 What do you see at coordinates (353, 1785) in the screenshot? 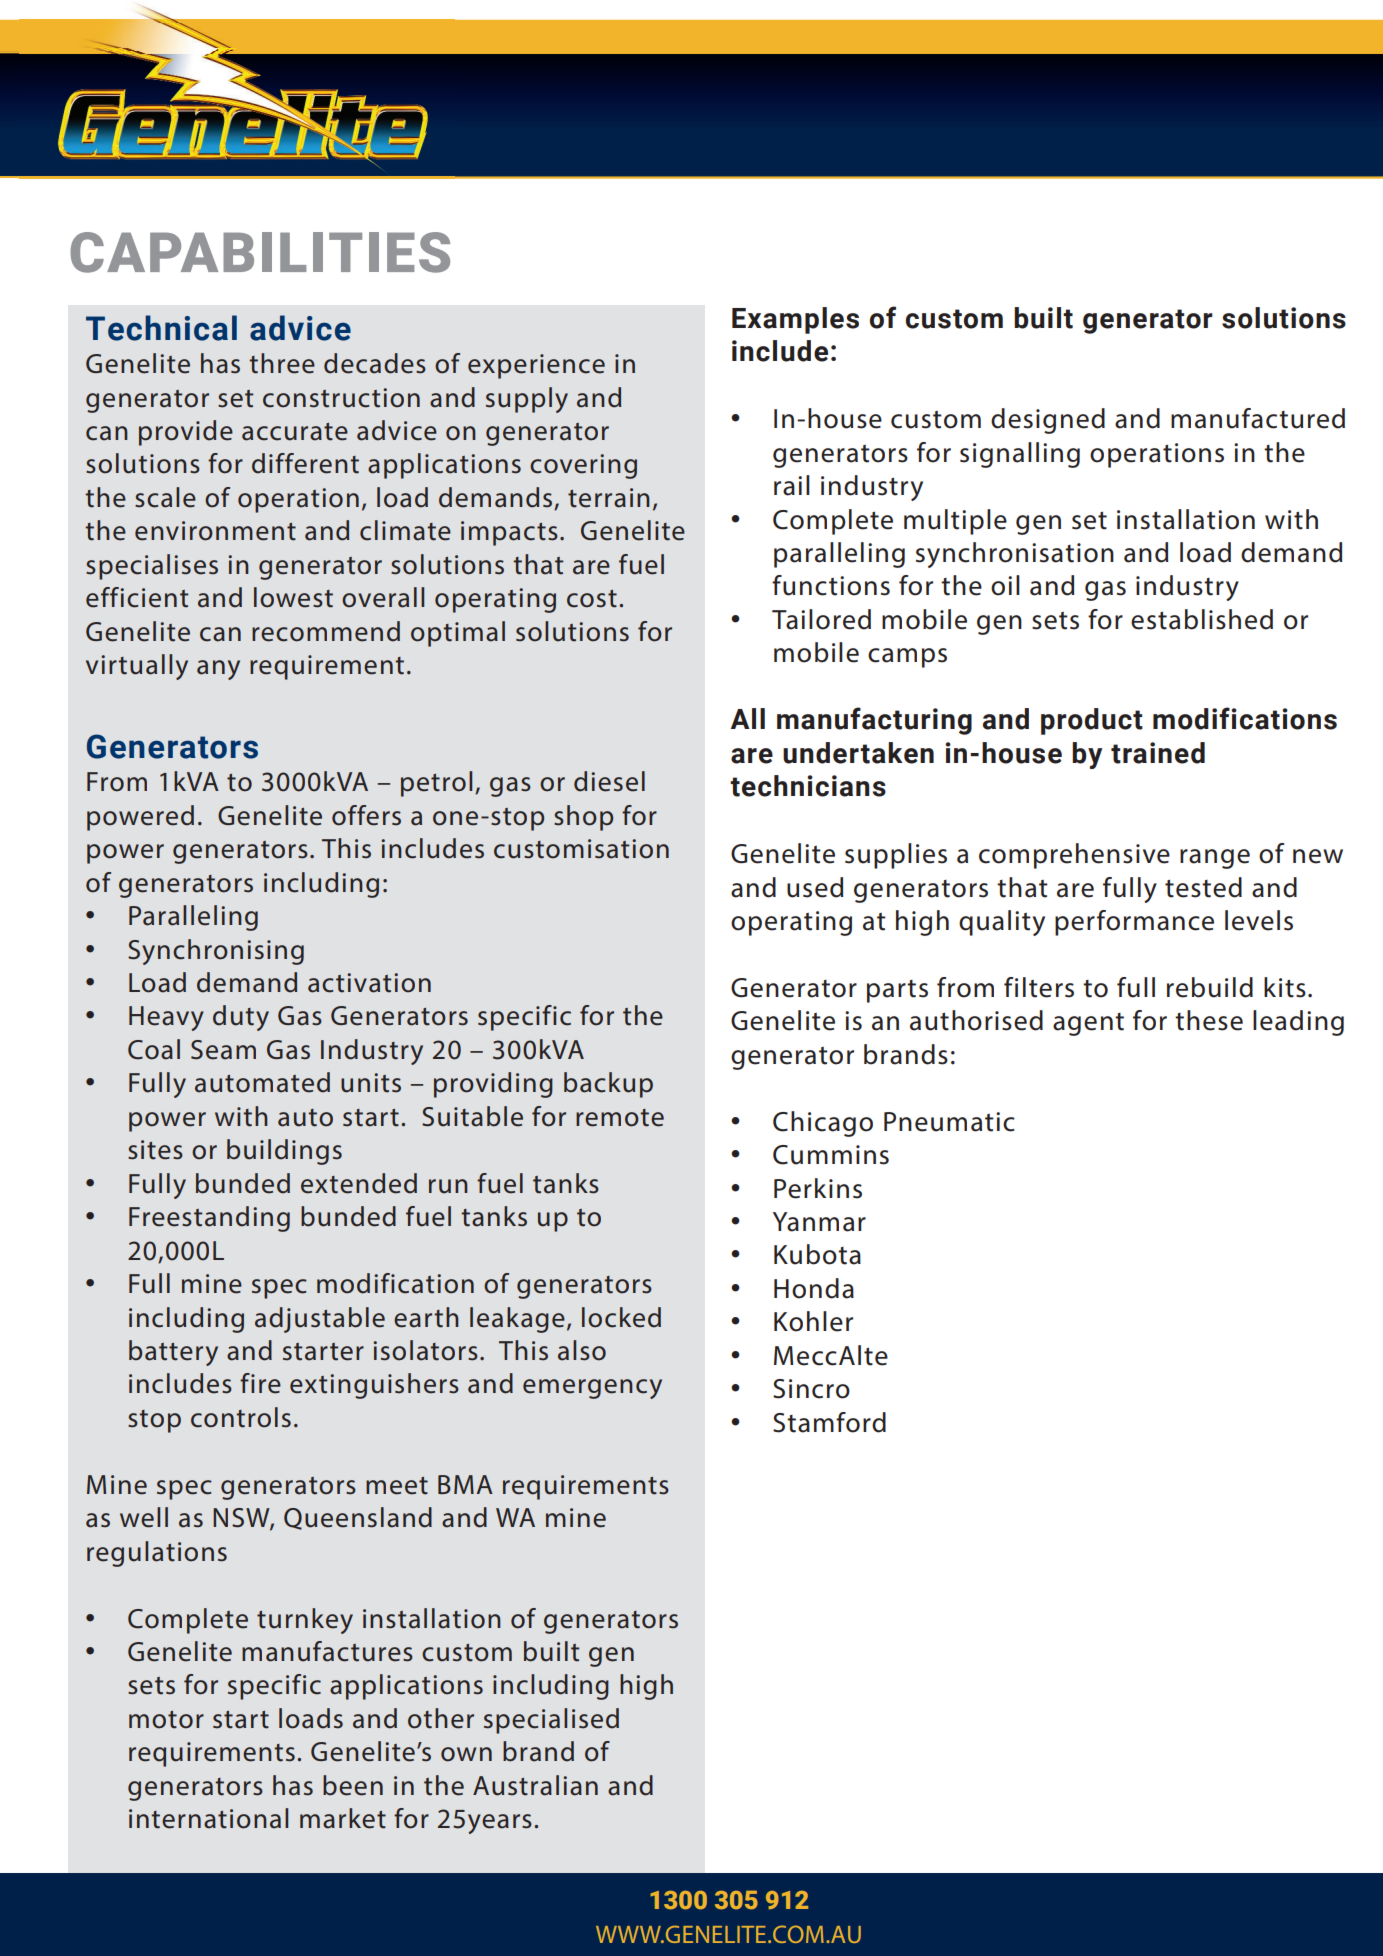
I see `been` at bounding box center [353, 1785].
